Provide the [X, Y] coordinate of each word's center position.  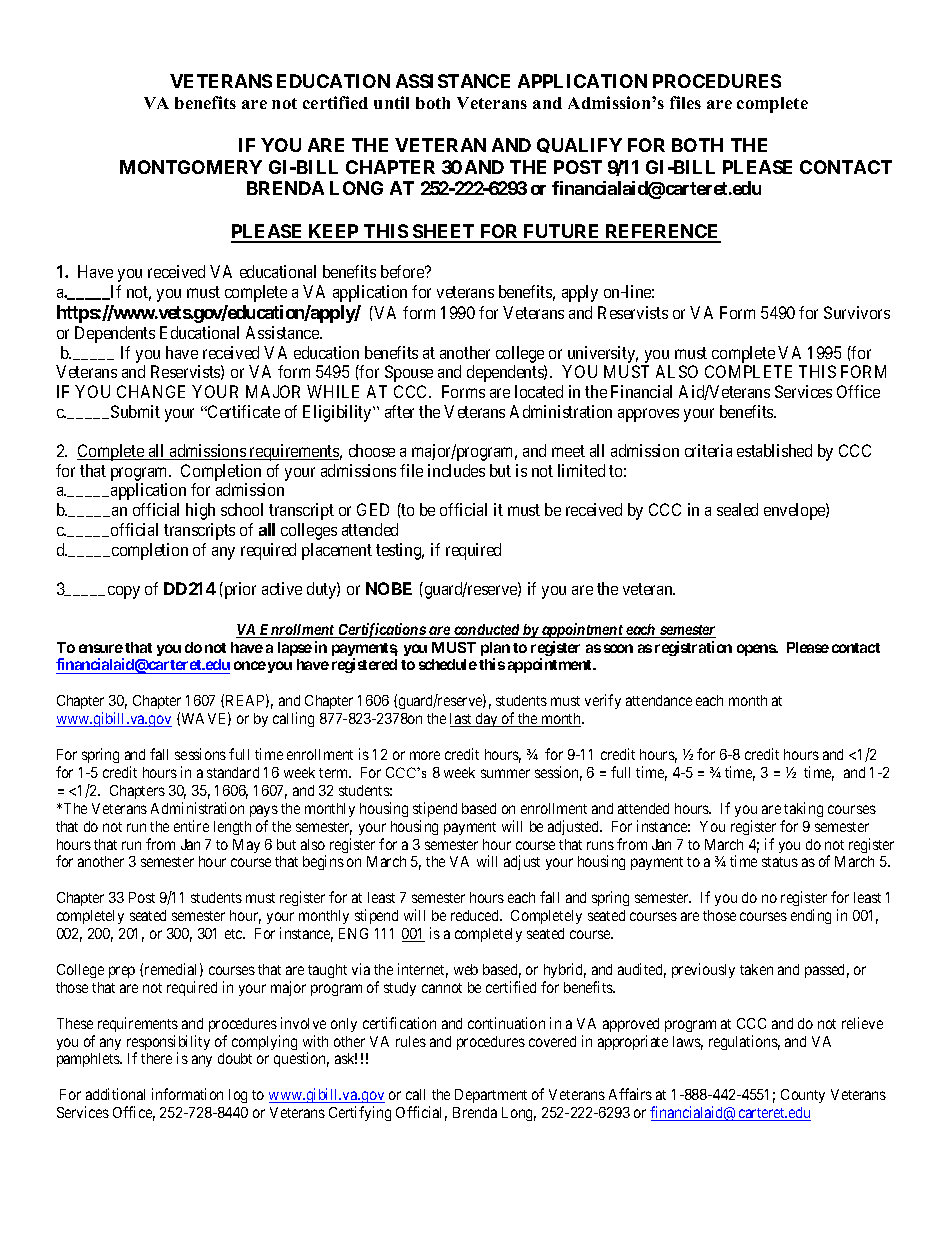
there [156, 1058]
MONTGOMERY [191, 167]
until [391, 102]
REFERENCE [662, 233]
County [803, 1096]
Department [491, 1096]
